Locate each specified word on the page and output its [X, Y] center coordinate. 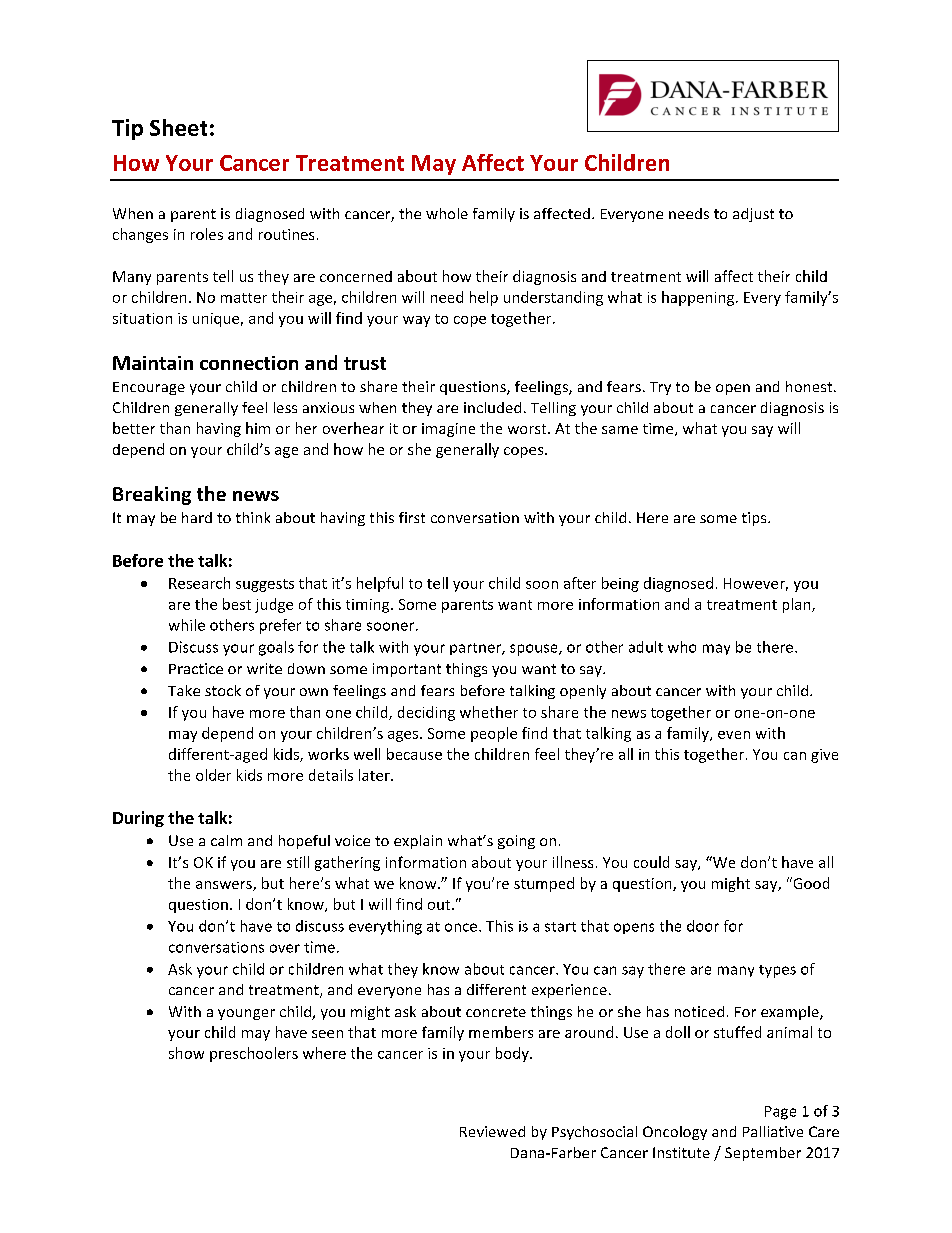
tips [755, 519]
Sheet [178, 127]
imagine [448, 430]
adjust [753, 215]
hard [197, 517]
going [516, 842]
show [186, 1053]
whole [447, 213]
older [213, 775]
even [734, 735]
